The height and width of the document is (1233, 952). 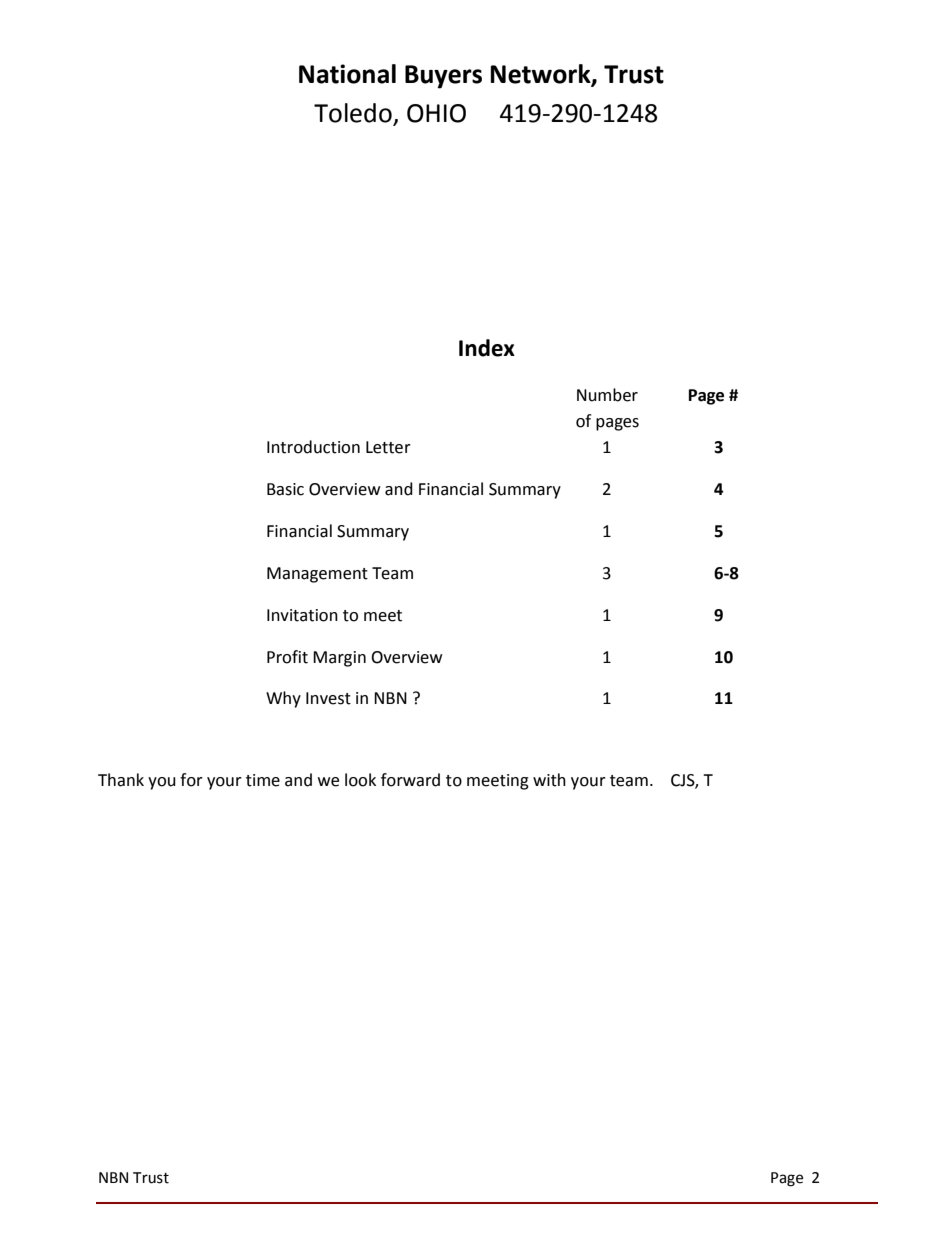 I want to click on National, so click(x=347, y=74).
